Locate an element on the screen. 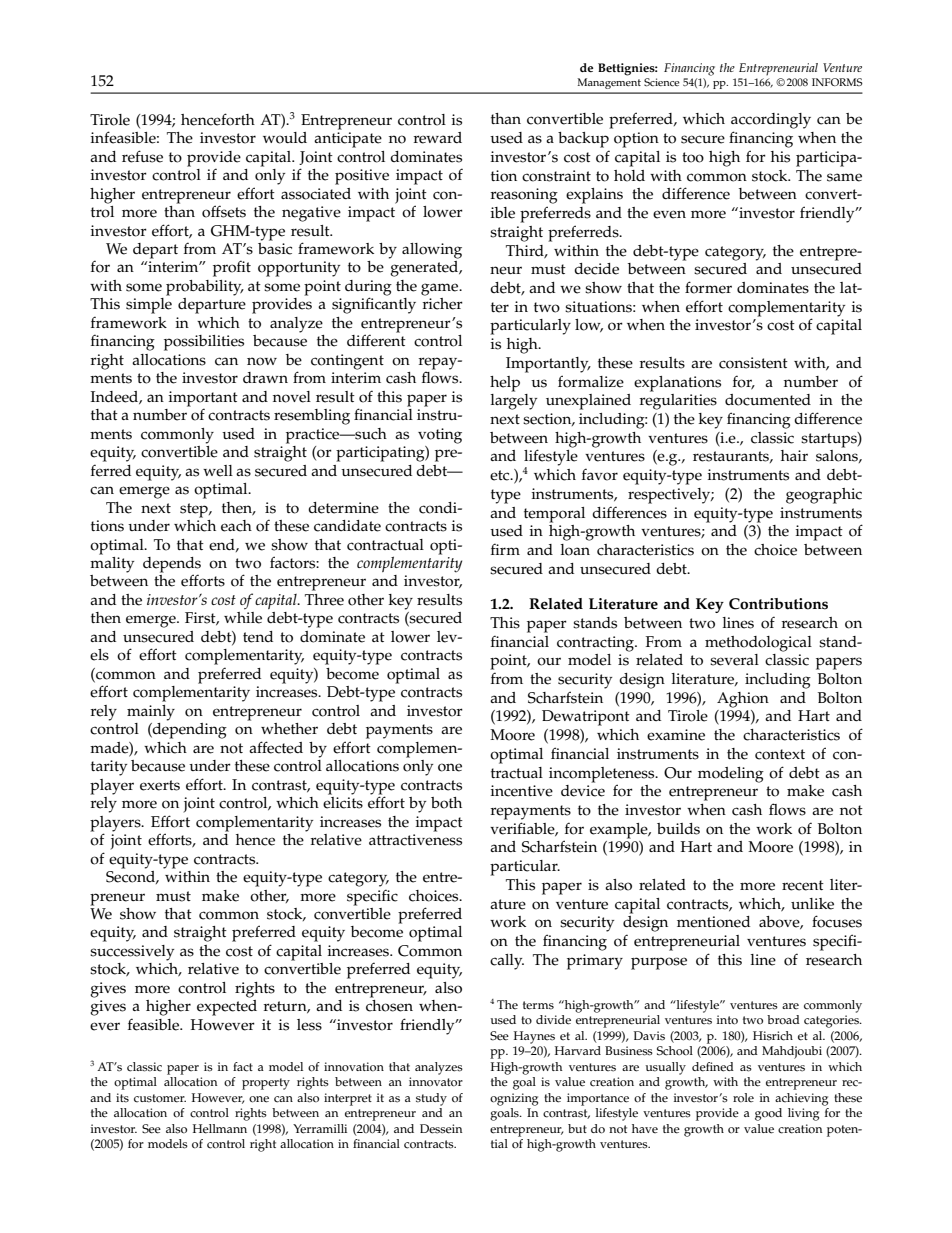 The image size is (952, 1233). reward is located at coordinates (438, 138).
